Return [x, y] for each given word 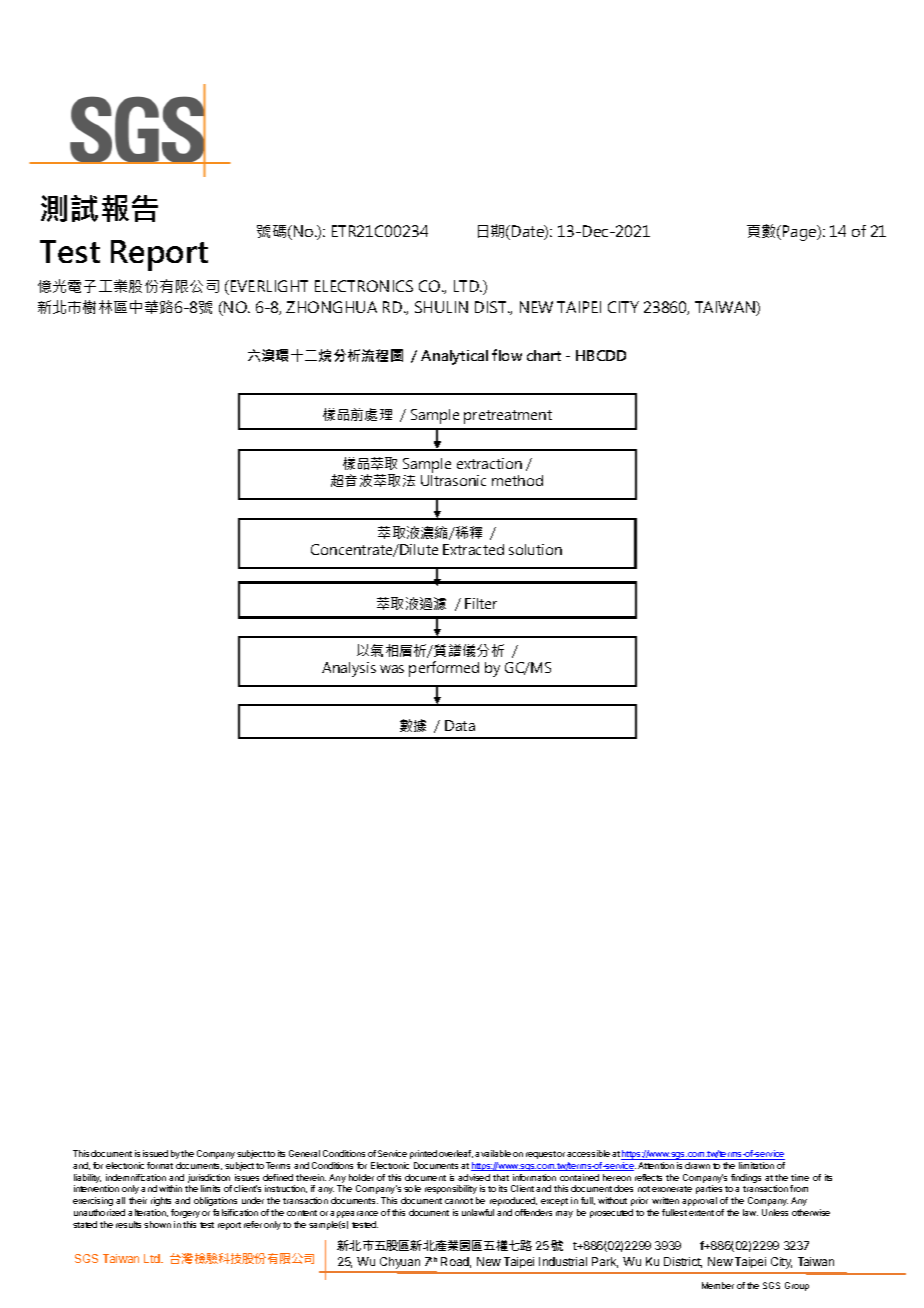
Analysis [349, 669]
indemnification [136, 1177]
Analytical [454, 357]
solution [535, 549]
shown [157, 1224]
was [392, 669]
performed [444, 669]
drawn [697, 1165]
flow [507, 355]
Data [460, 725]
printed [423, 1154]
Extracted [473, 549]
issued [155, 1153]
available [493, 1153]
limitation [756, 1165]
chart [544, 355]
